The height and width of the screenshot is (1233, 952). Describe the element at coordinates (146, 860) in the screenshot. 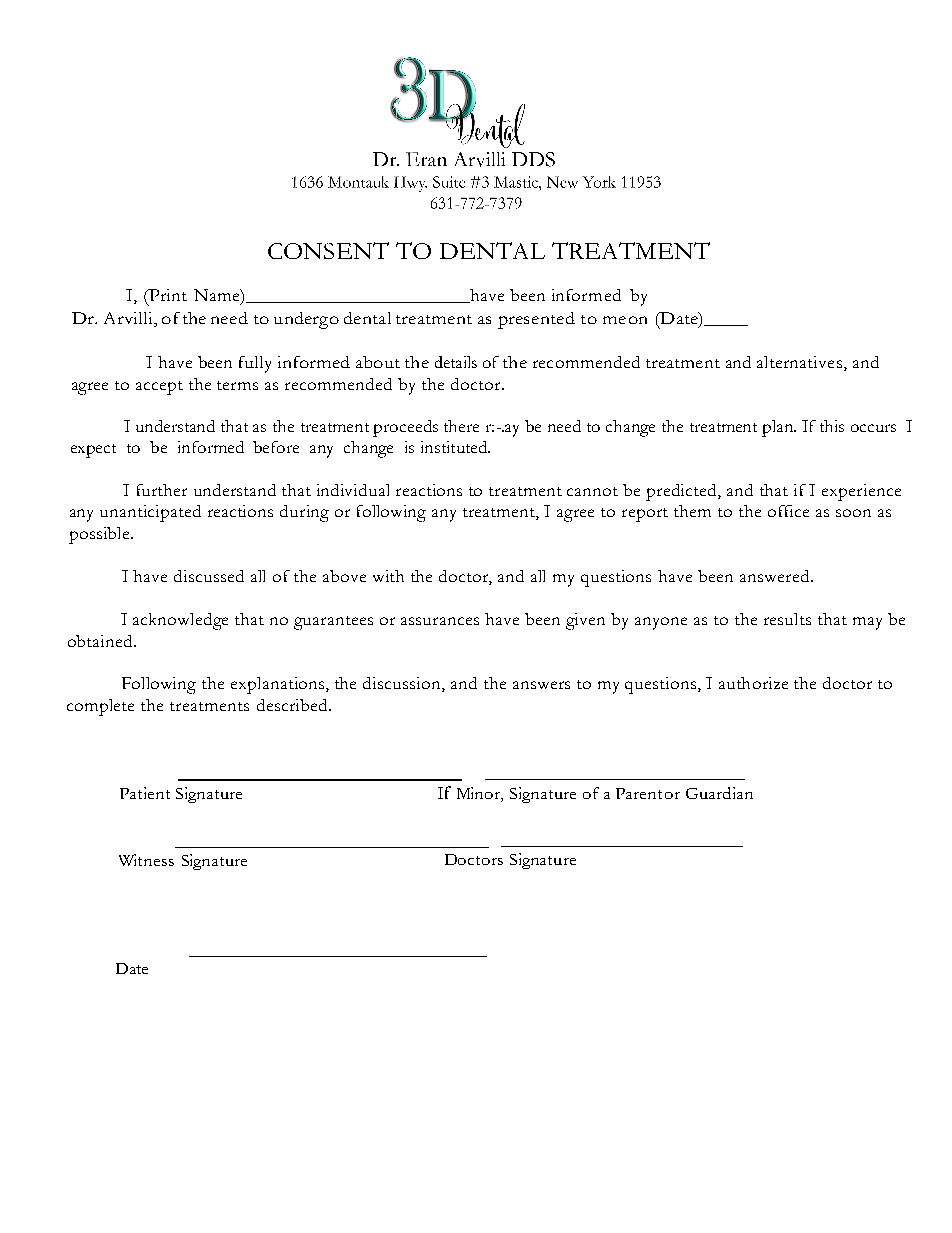

I see `Witness` at that location.
